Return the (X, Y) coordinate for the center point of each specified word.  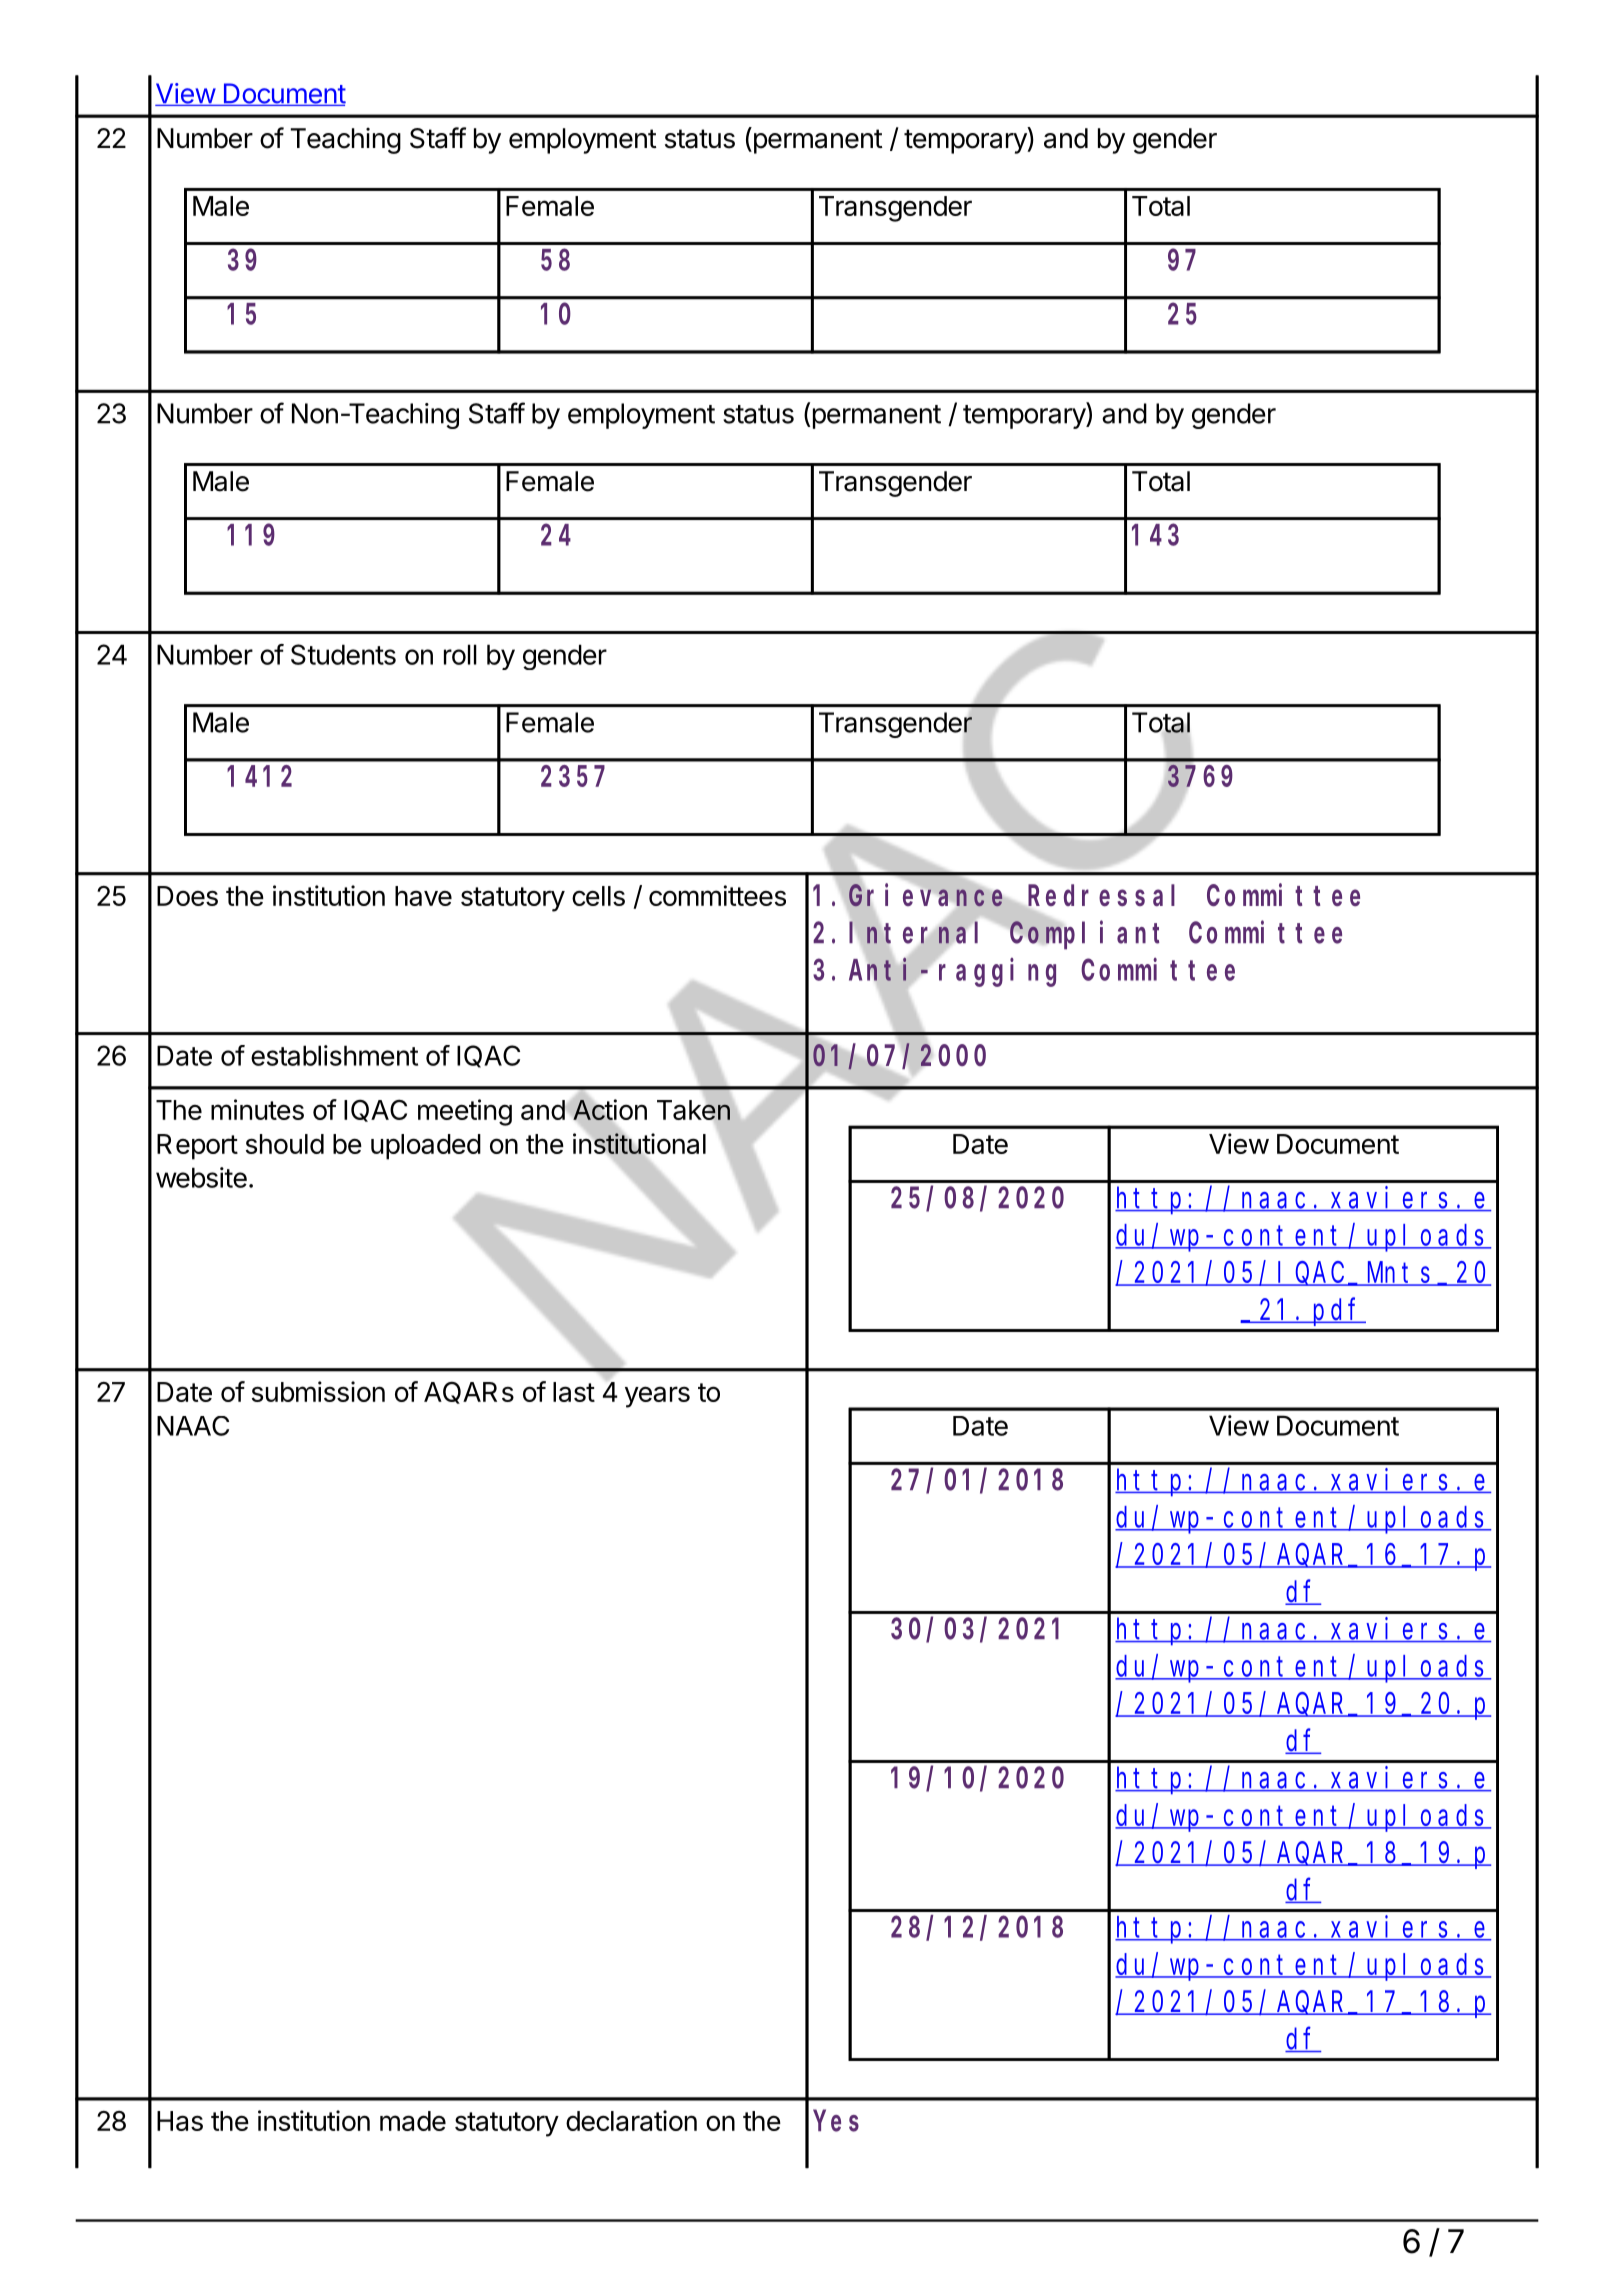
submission (318, 1391)
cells (598, 896)
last (574, 1392)
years (657, 1397)
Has (180, 2121)
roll (460, 654)
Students (343, 654)
